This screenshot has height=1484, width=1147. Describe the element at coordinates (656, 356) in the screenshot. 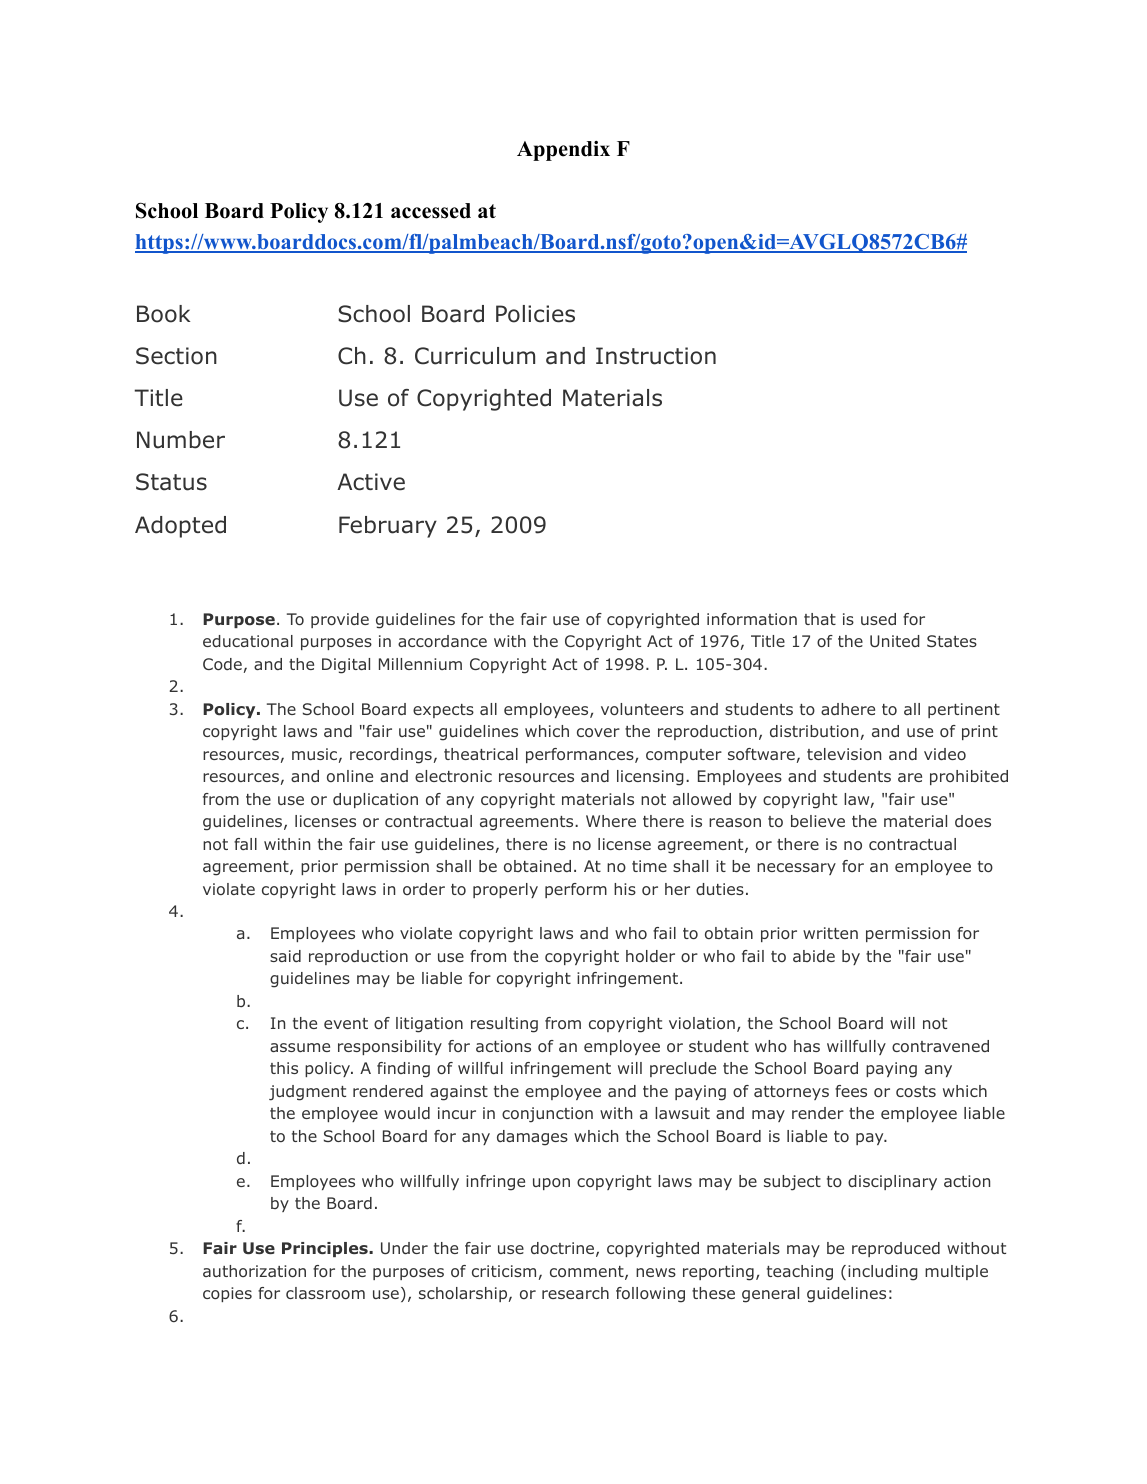

I see `Instruction` at that location.
